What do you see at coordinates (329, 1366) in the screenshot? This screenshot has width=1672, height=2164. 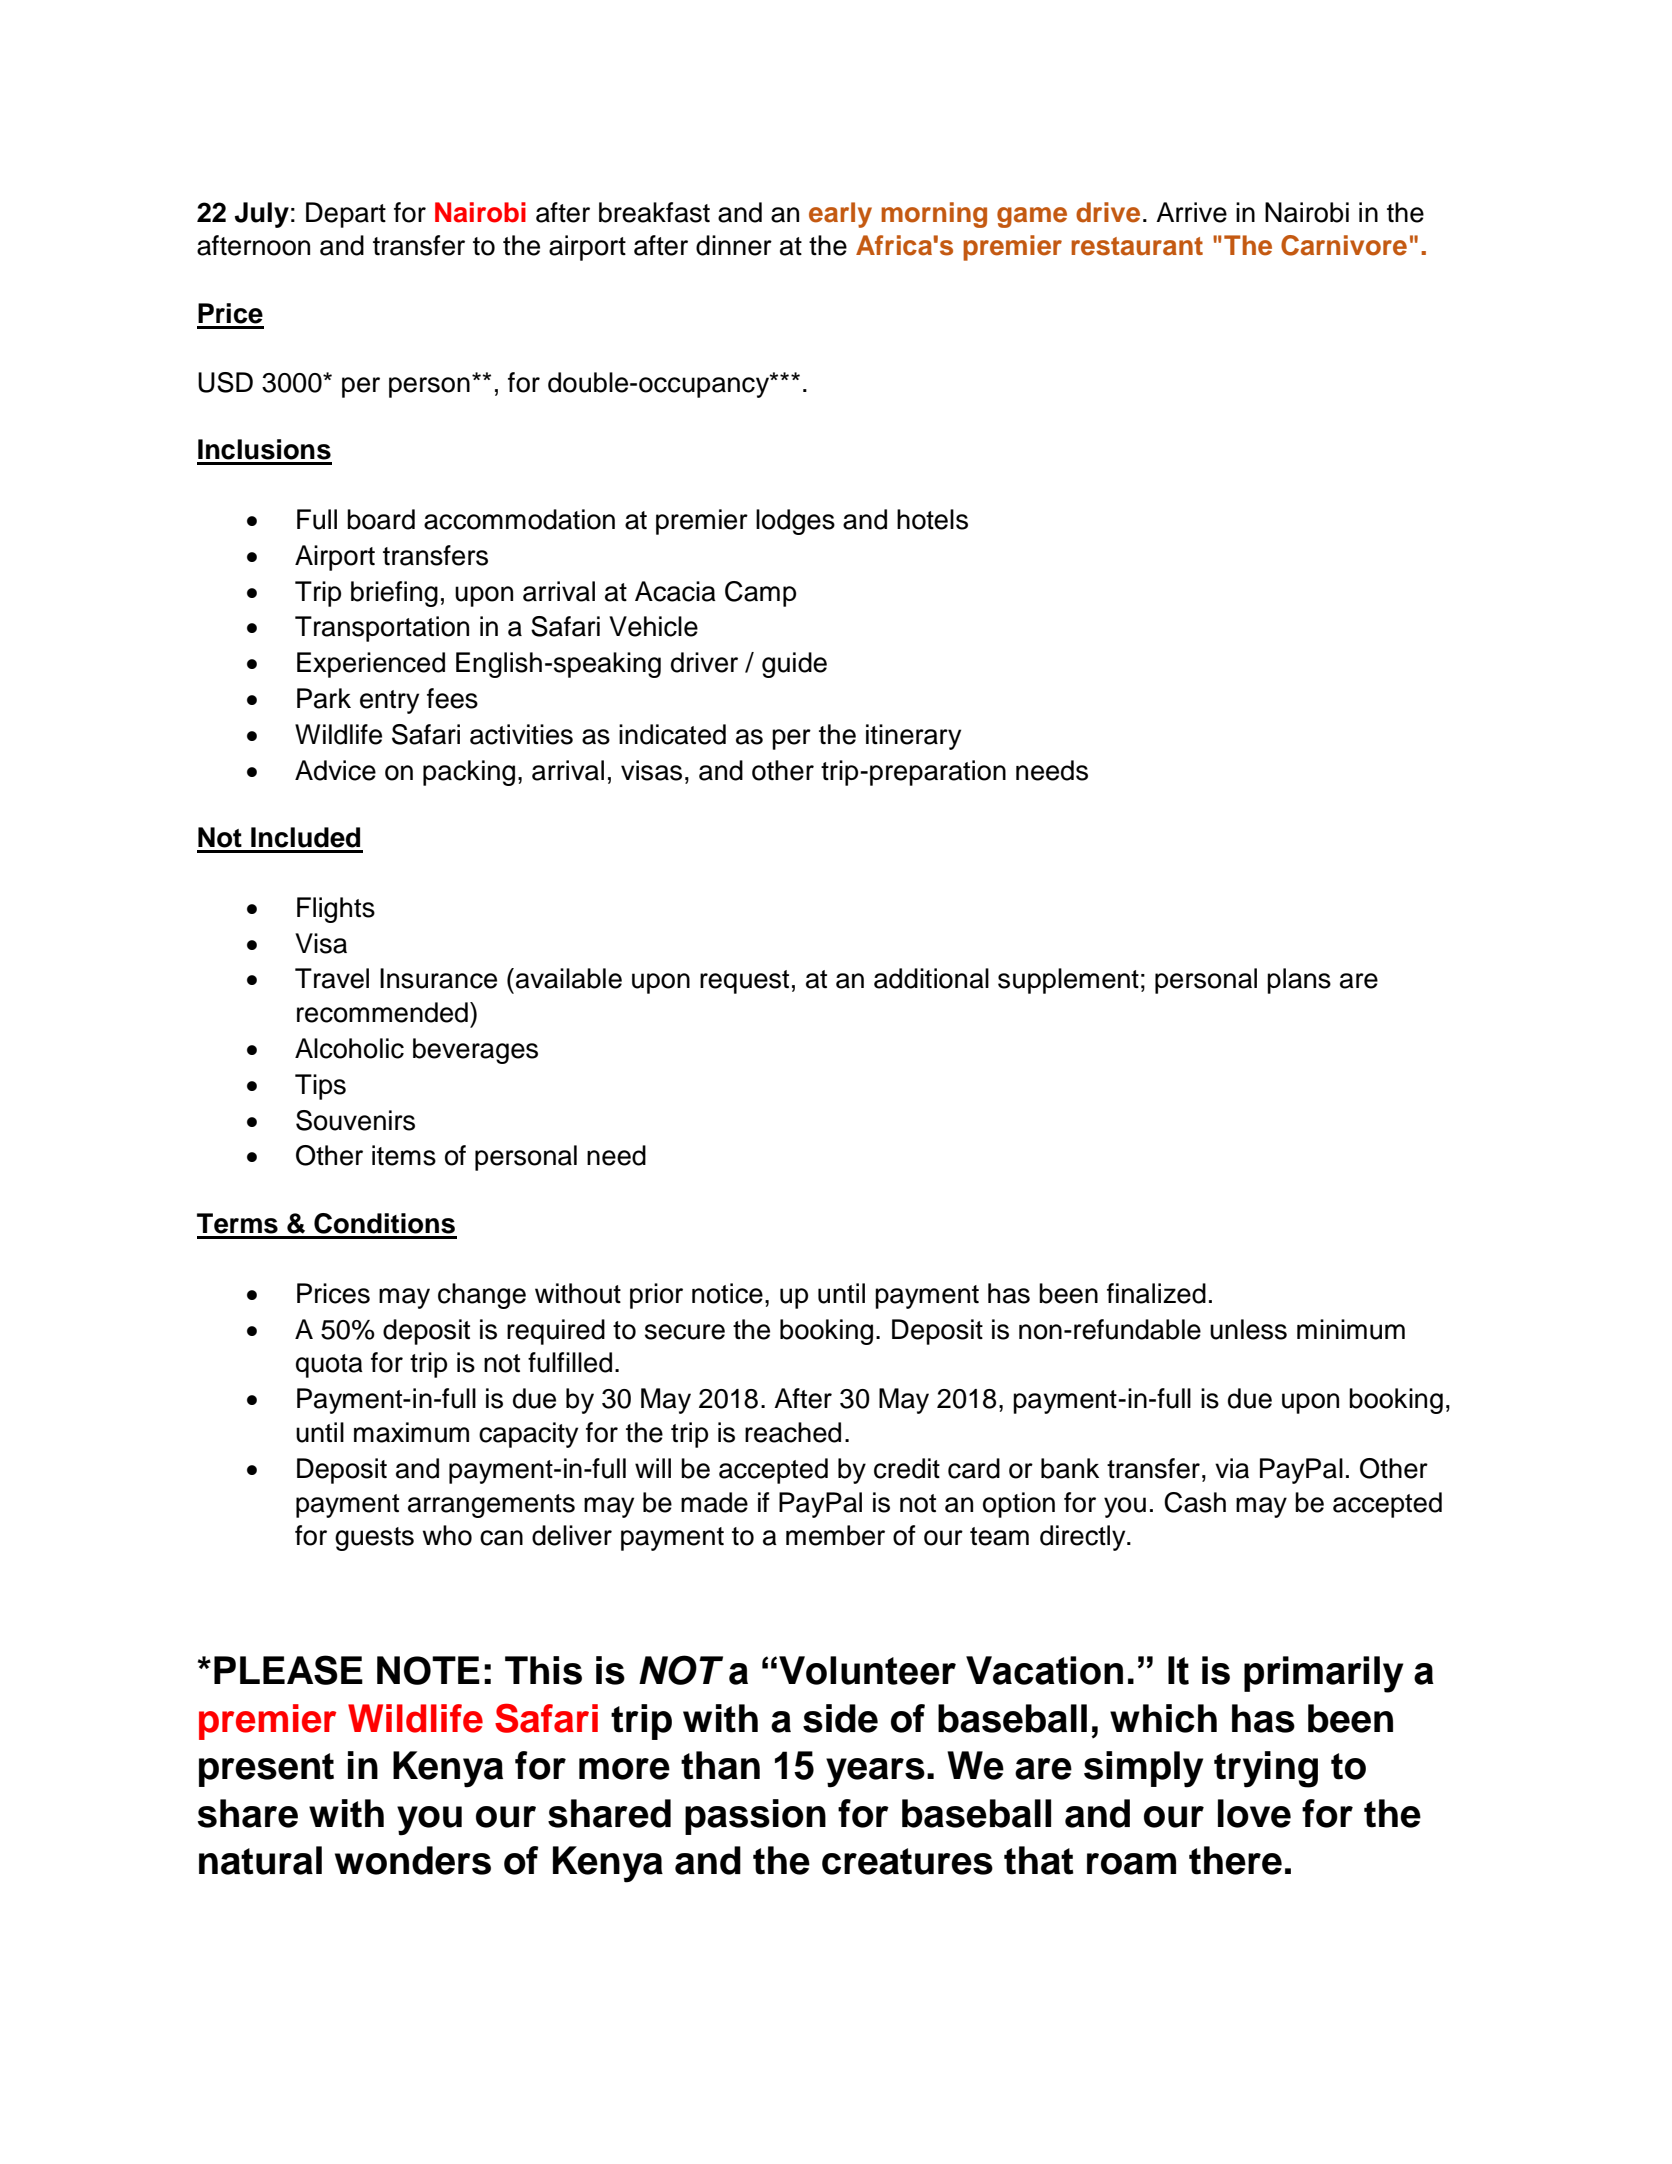 I see `quota` at bounding box center [329, 1366].
